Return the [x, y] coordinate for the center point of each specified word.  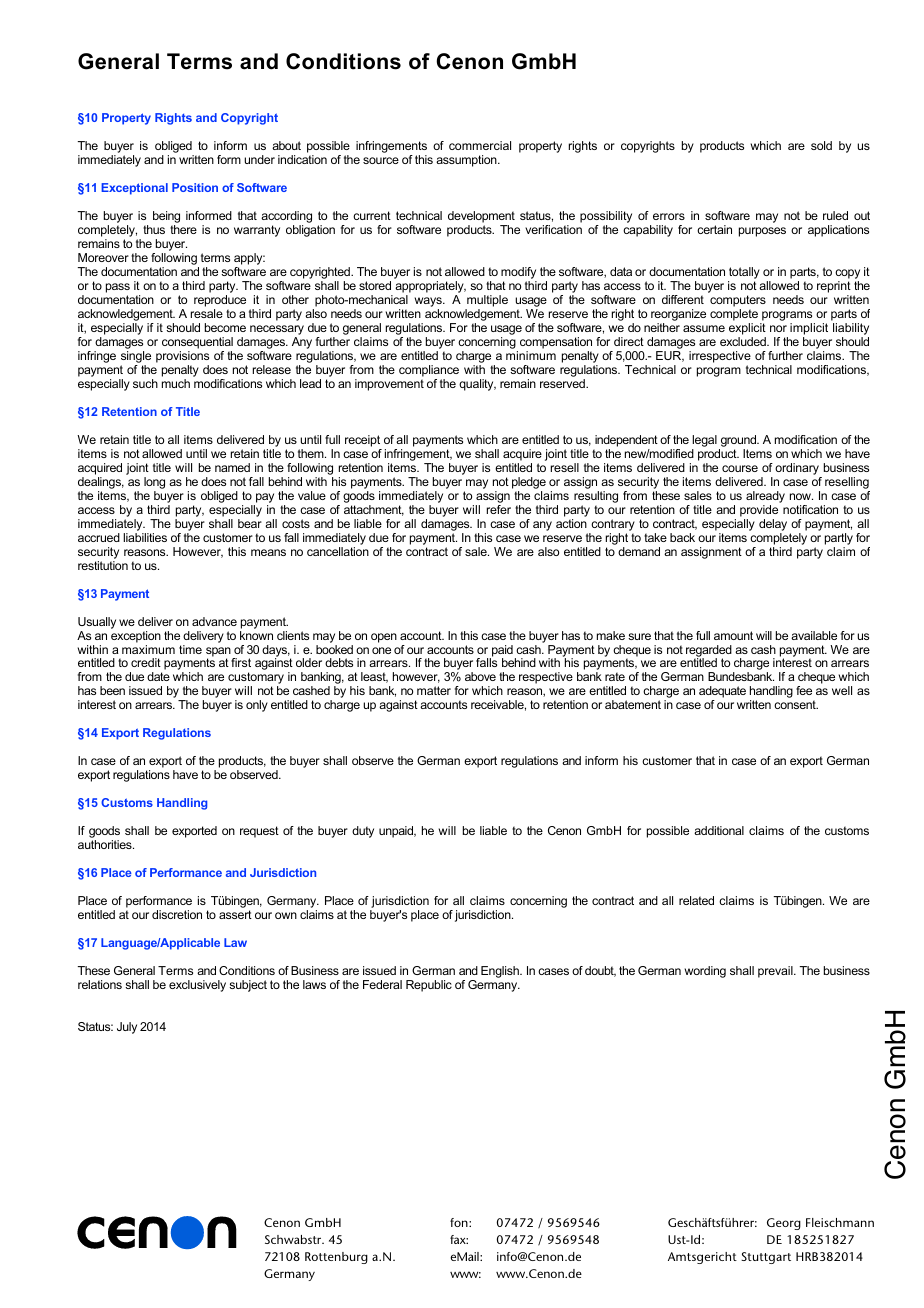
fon [460, 1222]
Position [195, 187]
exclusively [197, 986]
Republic [429, 986]
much [176, 383]
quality [477, 385]
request [259, 832]
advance [214, 621]
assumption [467, 161]
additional [719, 830]
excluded [744, 341]
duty [363, 832]
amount [733, 635]
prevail [776, 972]
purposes [762, 232]
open [384, 638]
